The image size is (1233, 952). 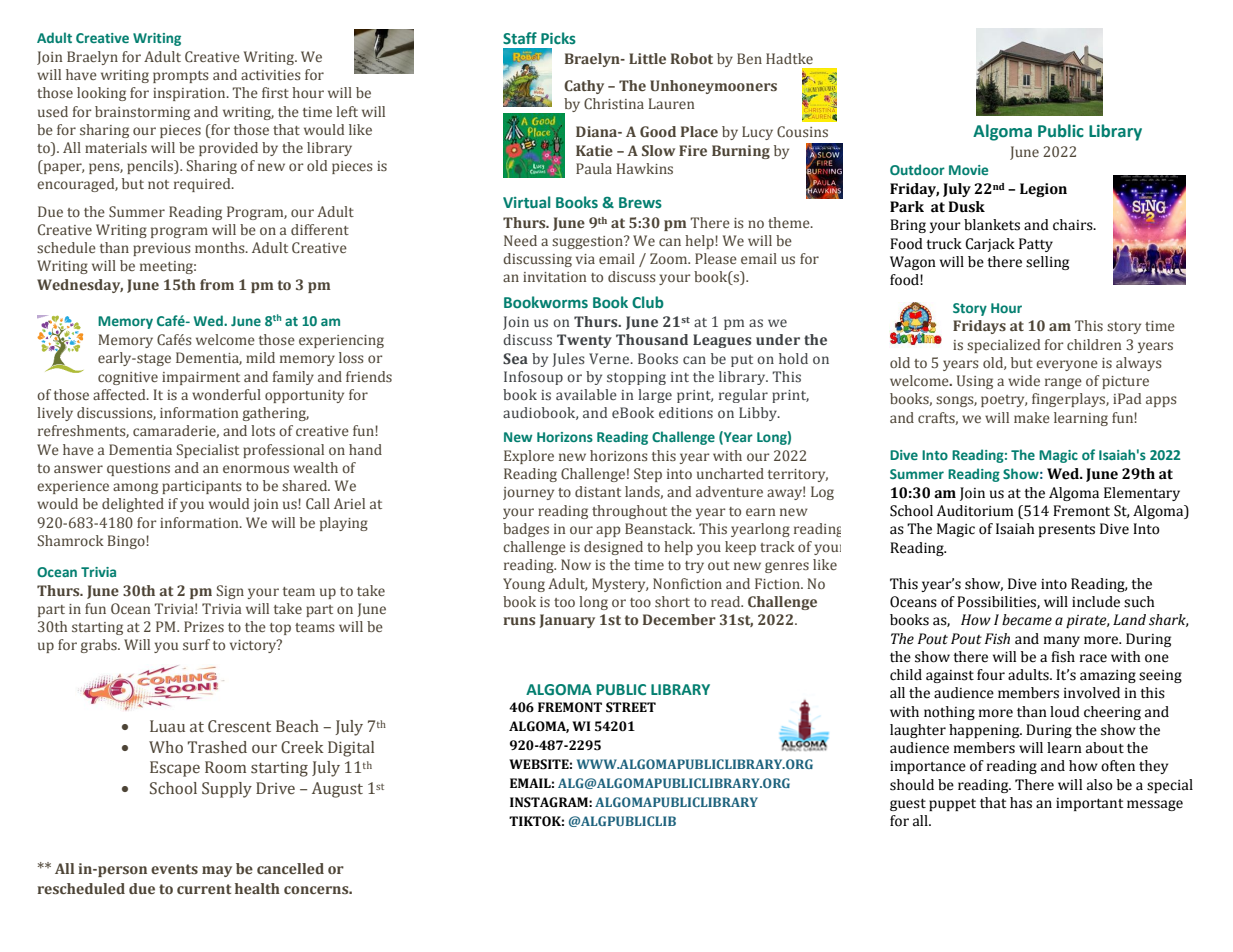 What do you see at coordinates (631, 707) in the page?
I see `STREET` at bounding box center [631, 707].
